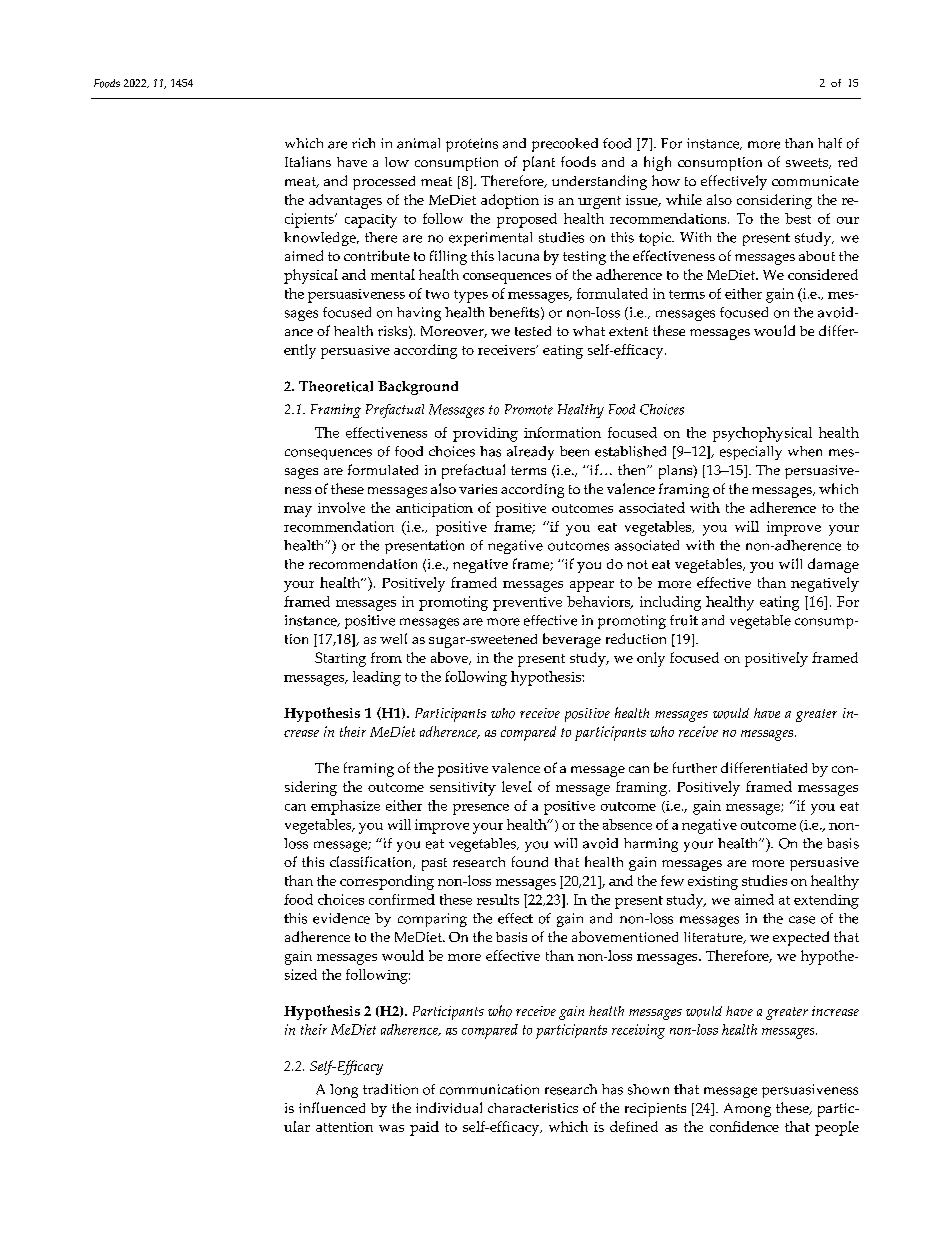 The image size is (952, 1233). Describe the element at coordinates (808, 163) in the screenshot. I see `sweets` at that location.
